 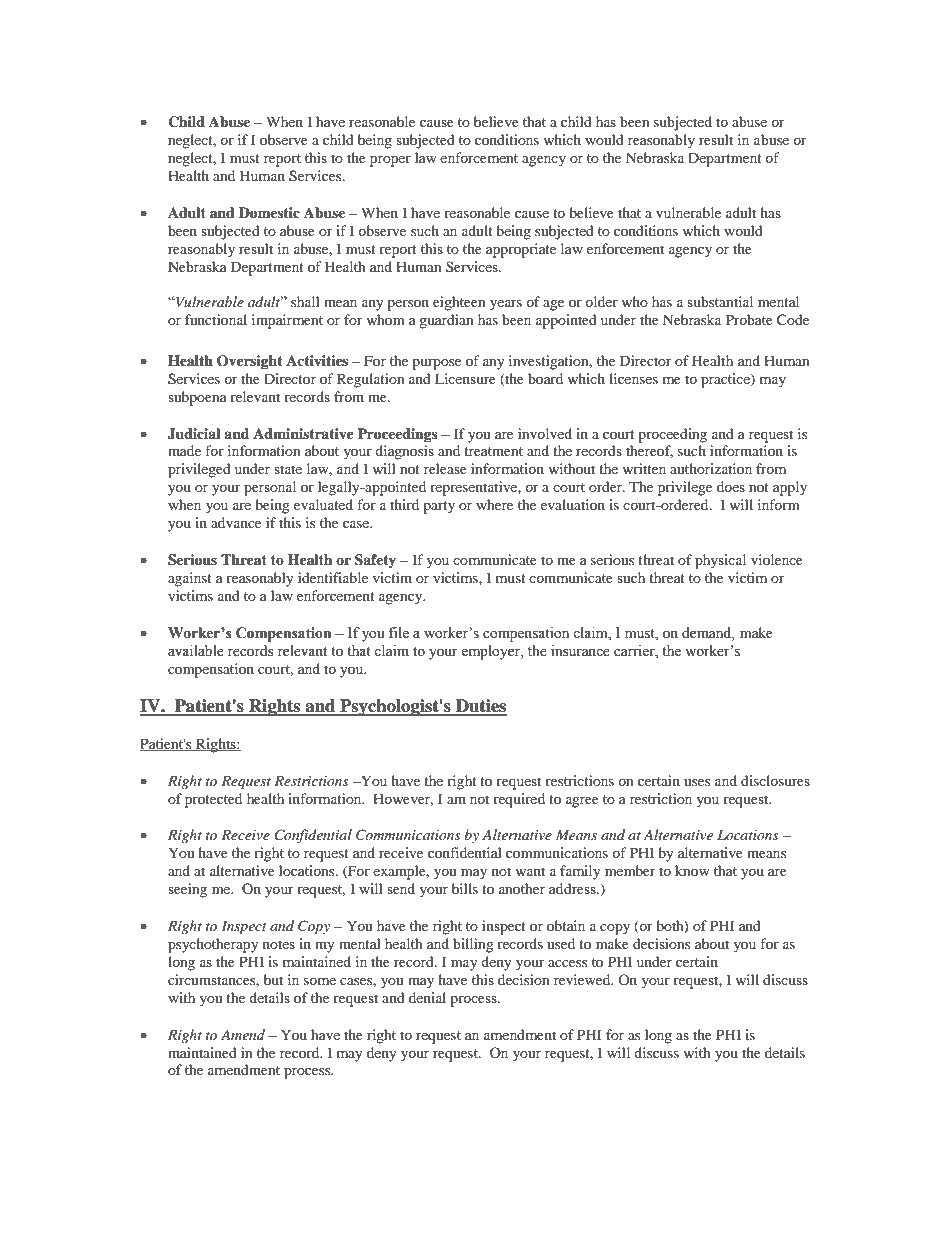 I want to click on protected, so click(x=213, y=800).
